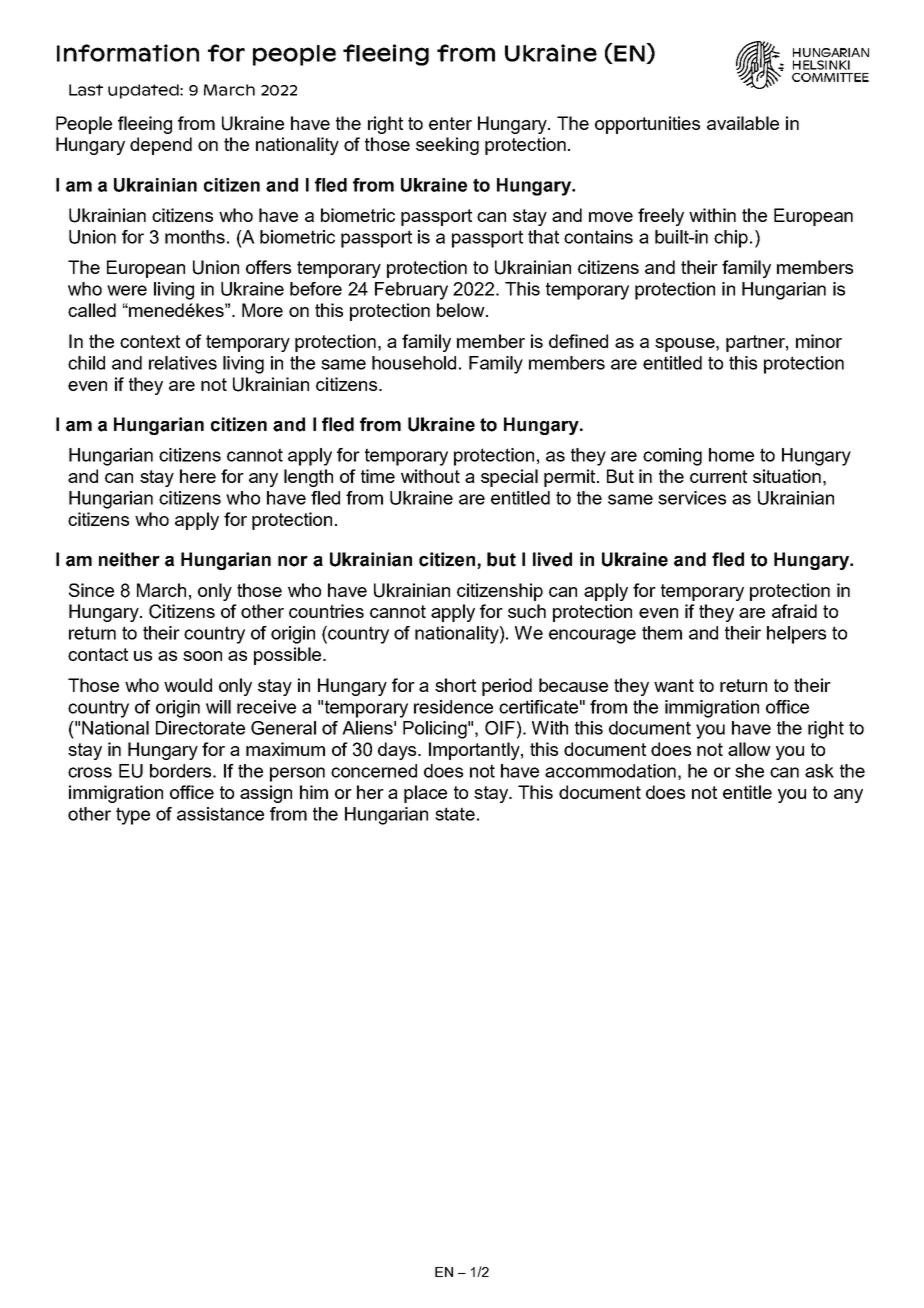 Image resolution: width=924 pixels, height=1308 pixels. What do you see at coordinates (819, 341) in the page?
I see `minor` at bounding box center [819, 341].
